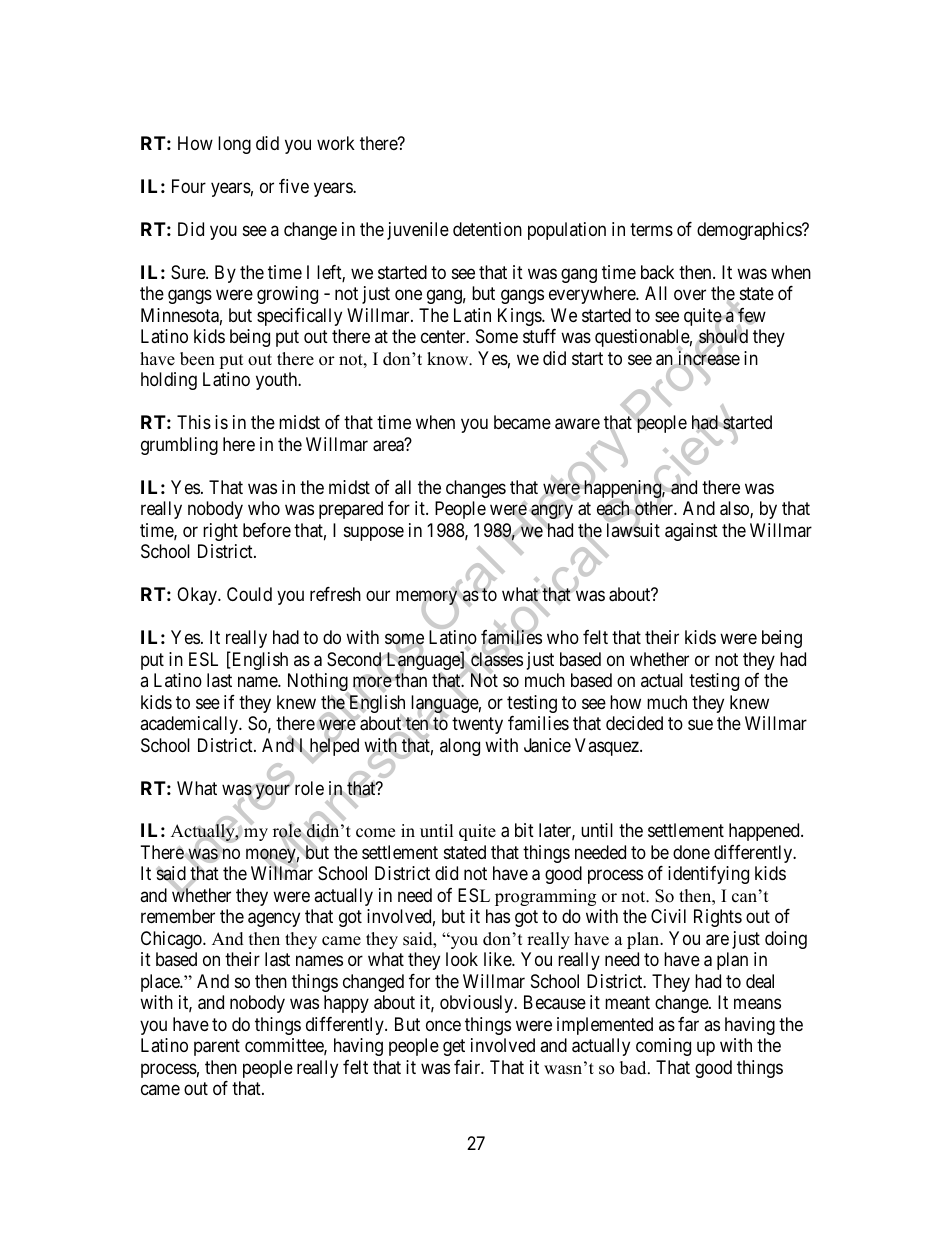 This image has height=1233, width=952. I want to click on academically, so click(190, 725).
